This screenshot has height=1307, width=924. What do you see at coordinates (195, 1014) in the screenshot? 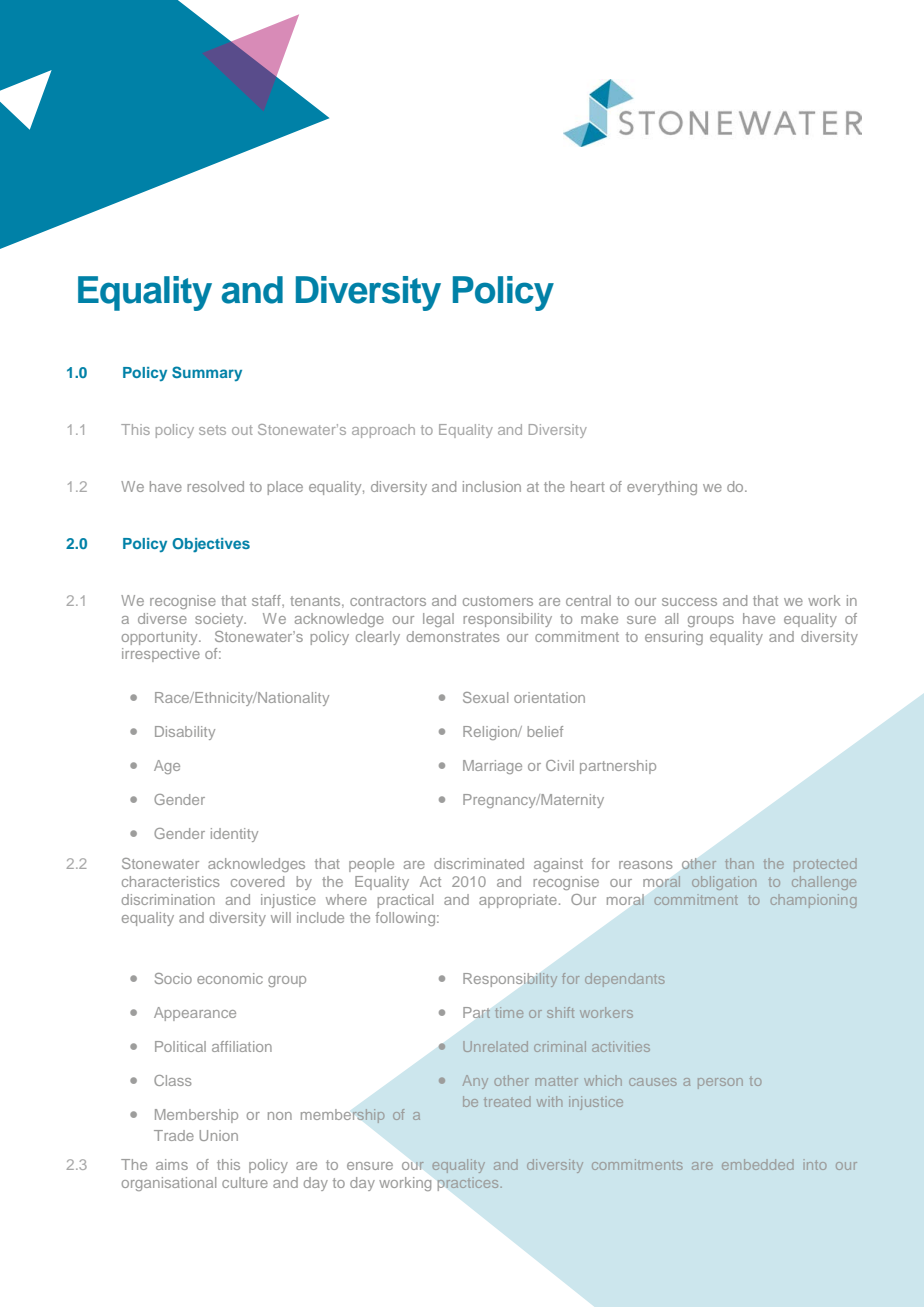
I see `Appearance` at bounding box center [195, 1014].
